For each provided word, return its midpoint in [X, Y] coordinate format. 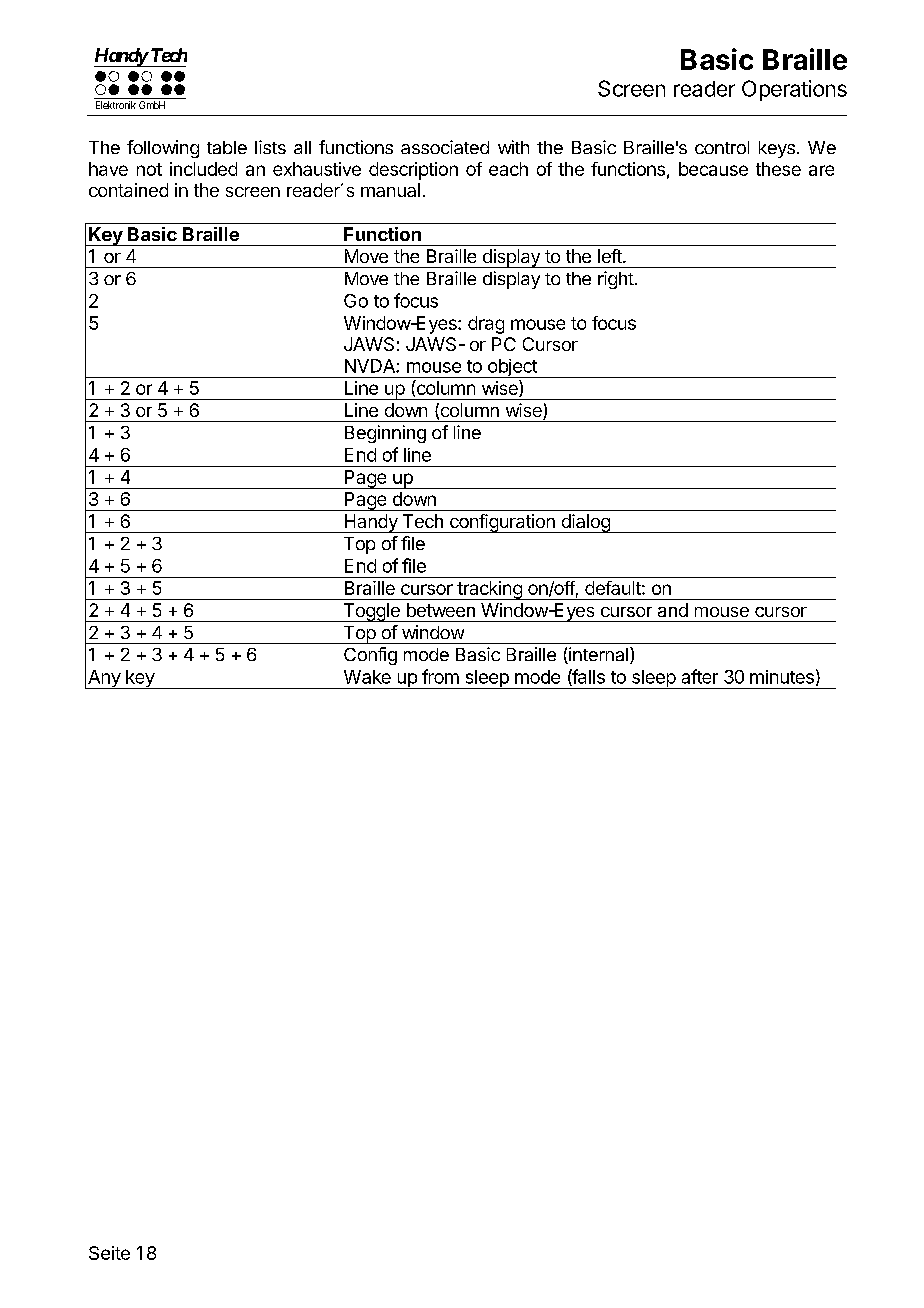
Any [104, 679]
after [700, 676]
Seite [109, 1253]
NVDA [371, 366]
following [163, 149]
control [722, 147]
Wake [367, 677]
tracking [489, 590]
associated [445, 147]
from [440, 676]
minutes [782, 677]
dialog [585, 523]
